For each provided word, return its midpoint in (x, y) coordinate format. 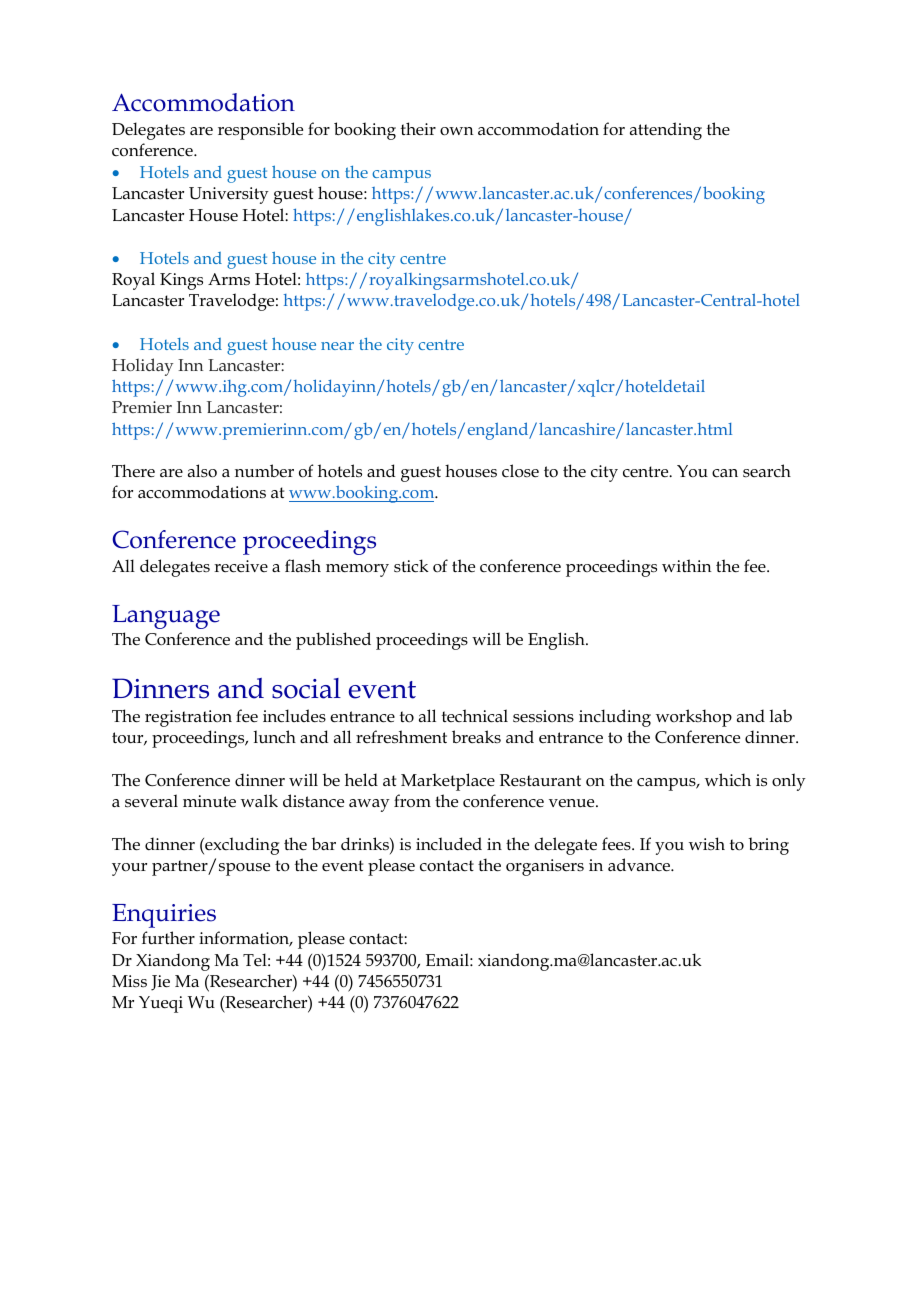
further (168, 938)
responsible (260, 131)
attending (666, 131)
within (686, 565)
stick (411, 566)
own (456, 131)
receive (241, 566)
